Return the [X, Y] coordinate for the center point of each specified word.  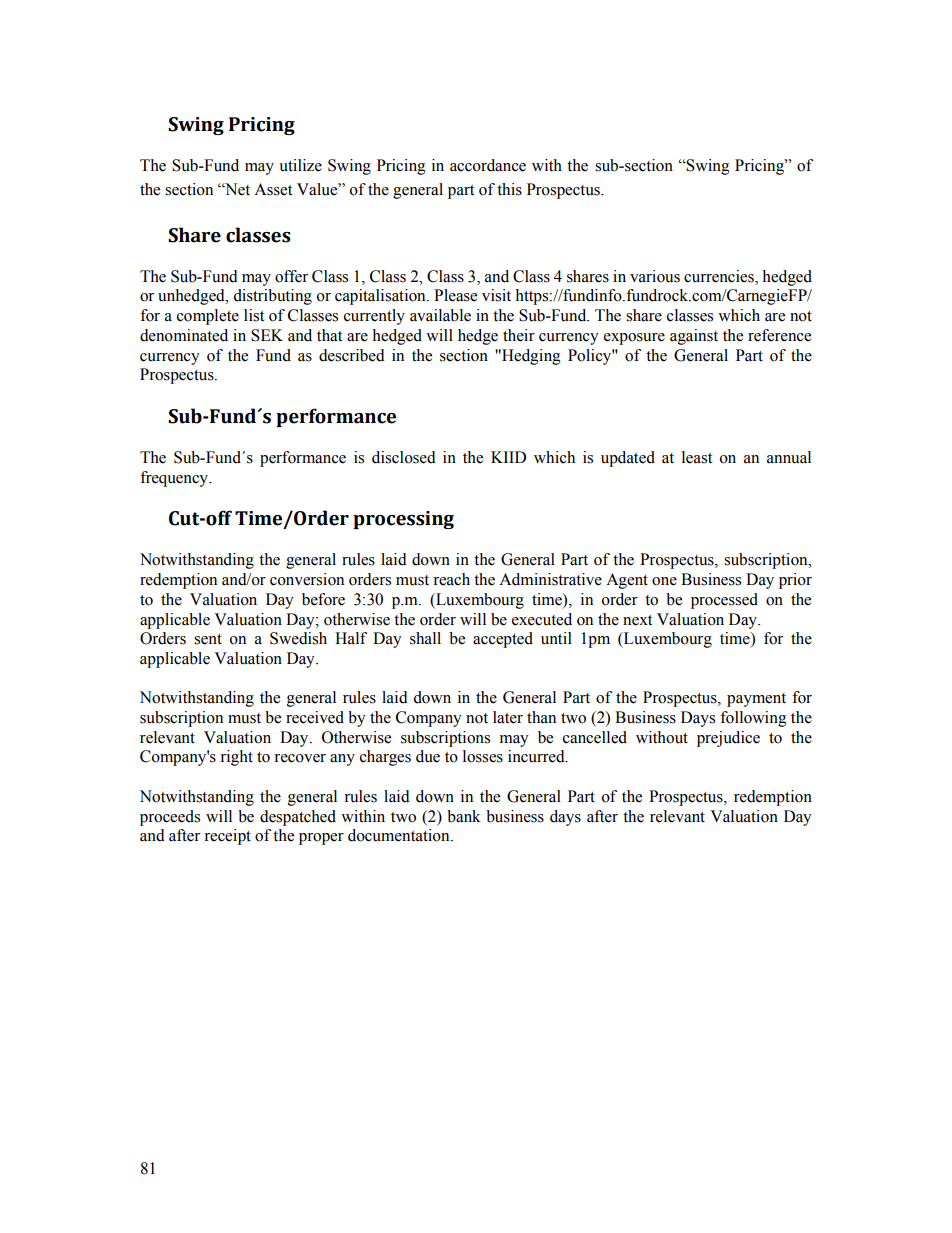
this [509, 189]
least [697, 457]
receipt [227, 837]
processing [403, 520]
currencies [720, 276]
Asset [273, 189]
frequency [175, 479]
